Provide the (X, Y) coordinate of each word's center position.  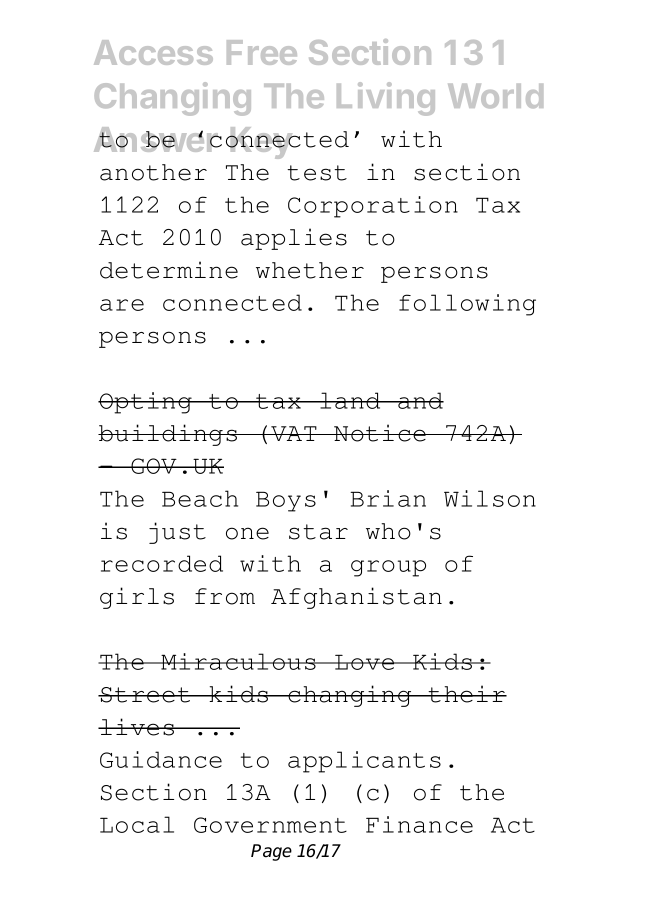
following (467, 305)
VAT (294, 433)
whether (310, 270)
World (495, 96)
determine (169, 270)
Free (262, 52)
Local (137, 824)
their (467, 694)
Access (153, 52)
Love (365, 662)
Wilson (490, 498)
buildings (169, 435)
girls (137, 598)
